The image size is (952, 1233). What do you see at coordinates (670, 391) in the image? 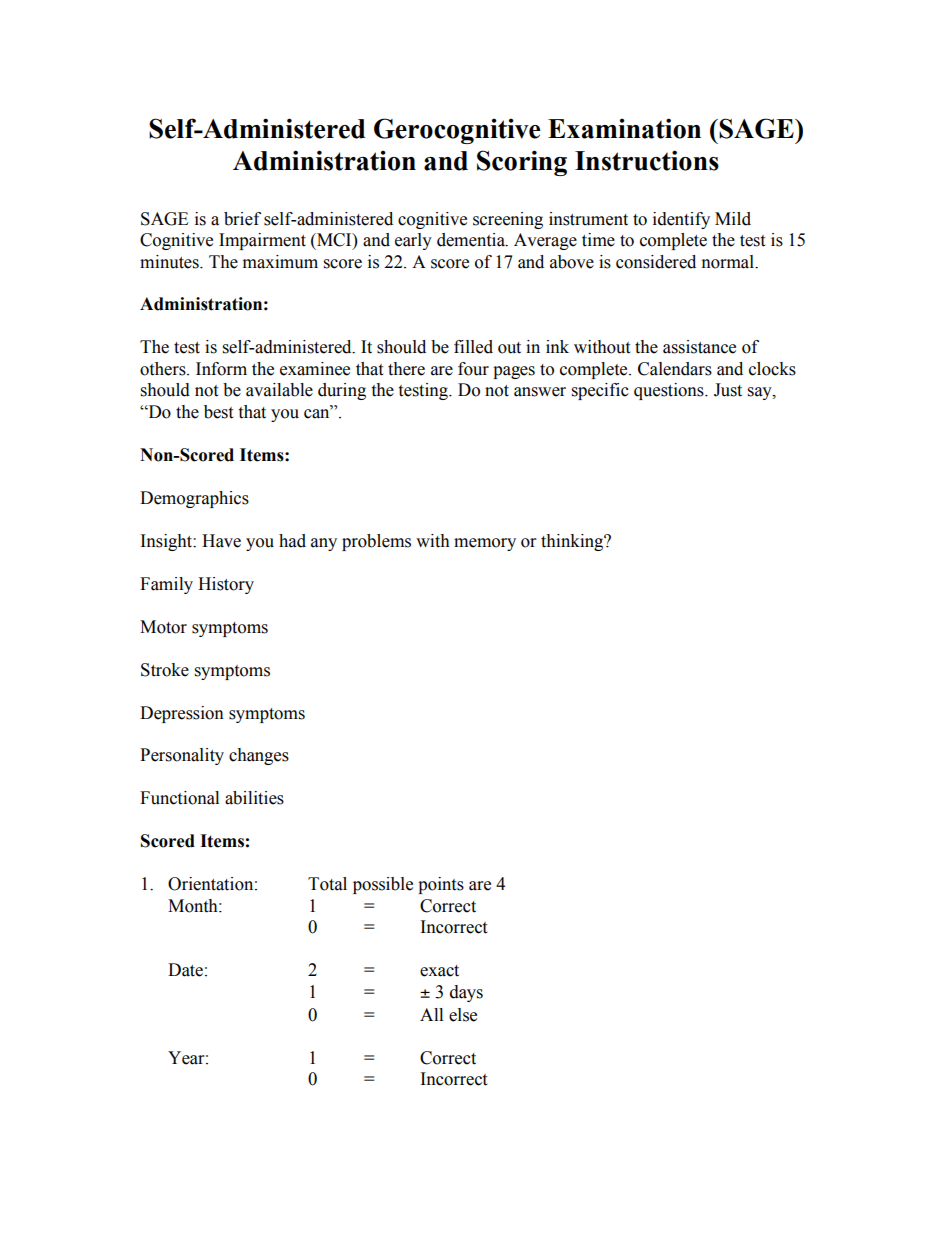
I see `questions` at bounding box center [670, 391].
